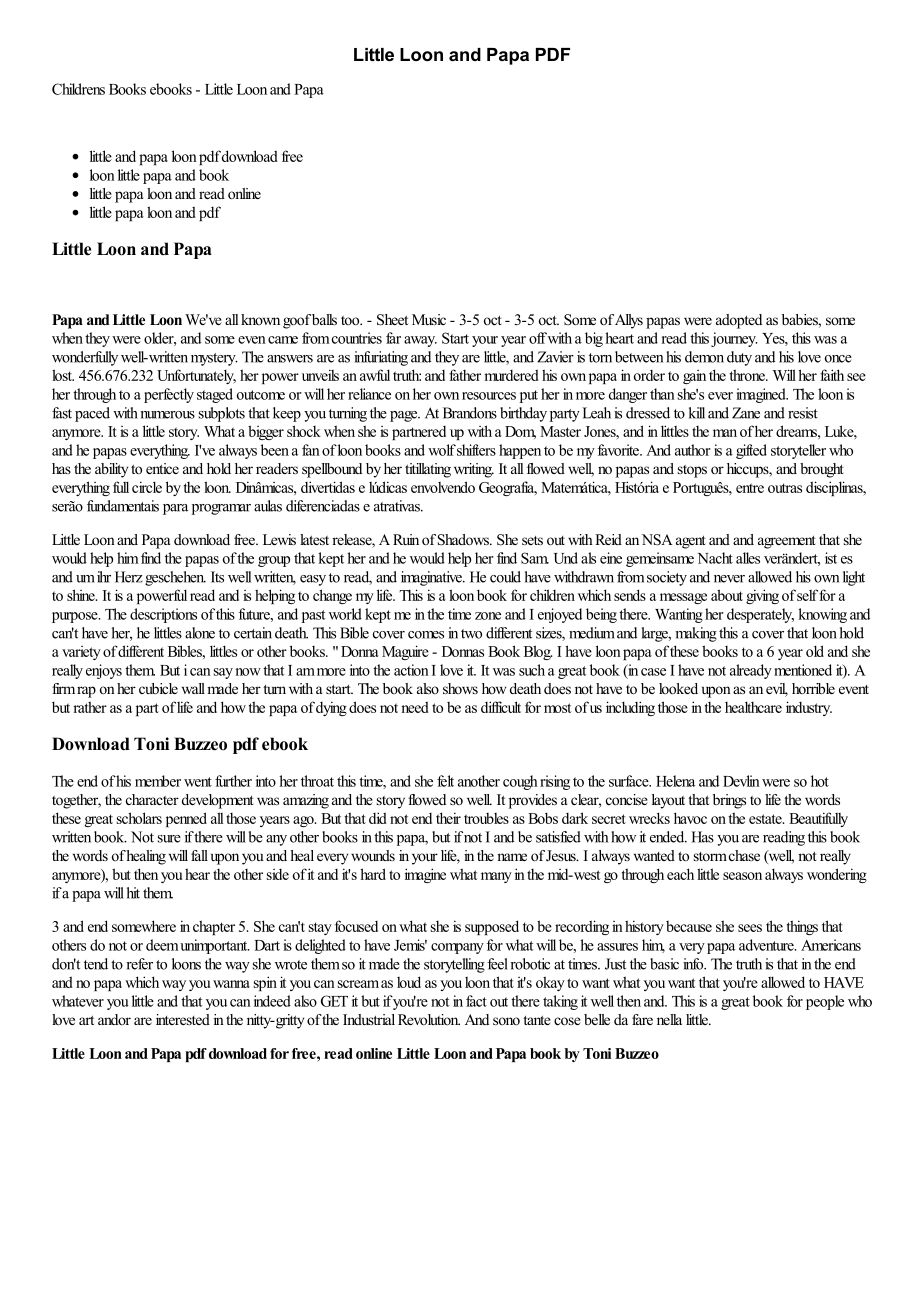 Image resolution: width=924 pixels, height=1308 pixels. What do you see at coordinates (734, 339) in the page?
I see `journey` at bounding box center [734, 339].
